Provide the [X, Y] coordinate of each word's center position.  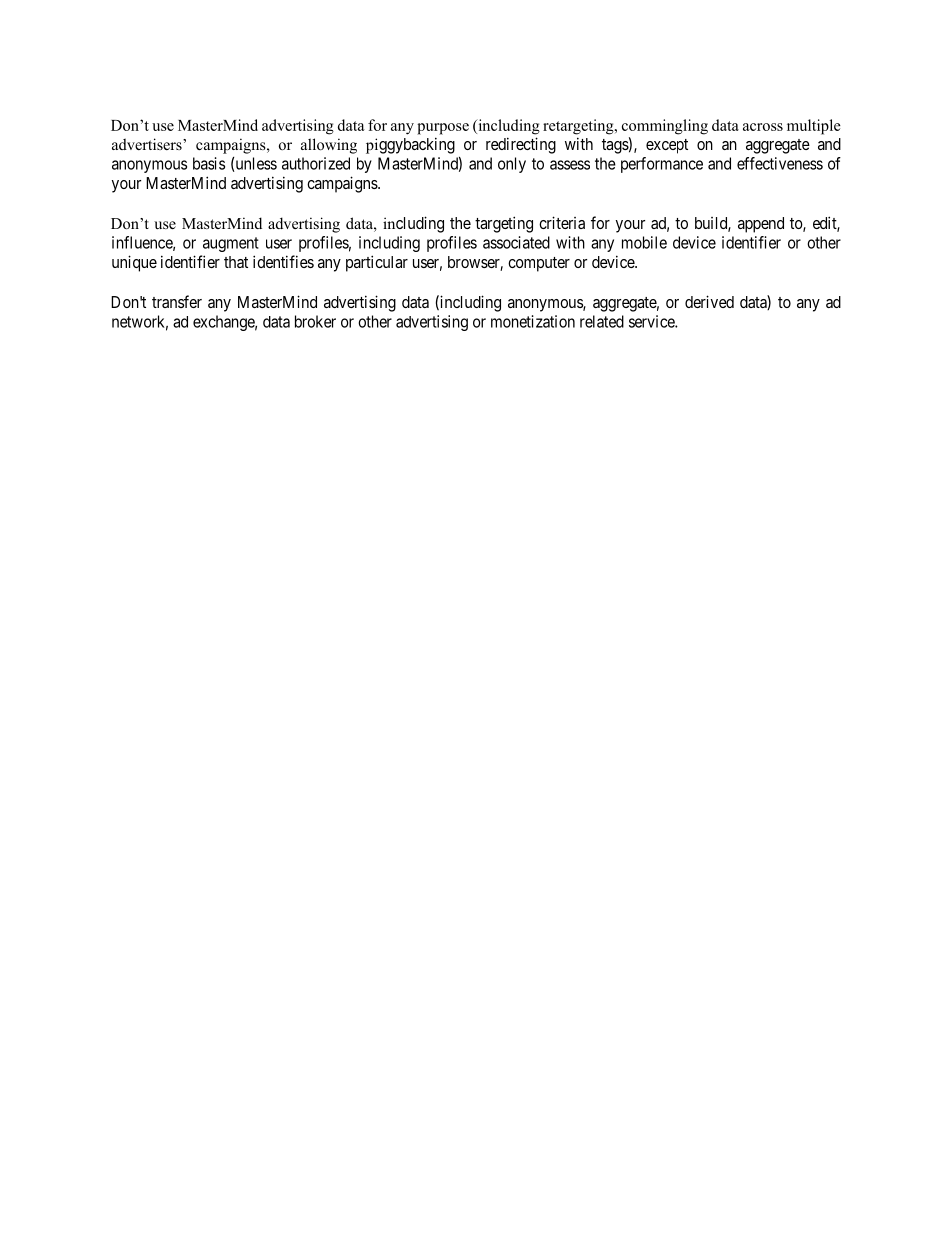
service [652, 321]
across [763, 127]
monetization [533, 321]
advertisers [148, 144]
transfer [177, 301]
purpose [443, 129]
